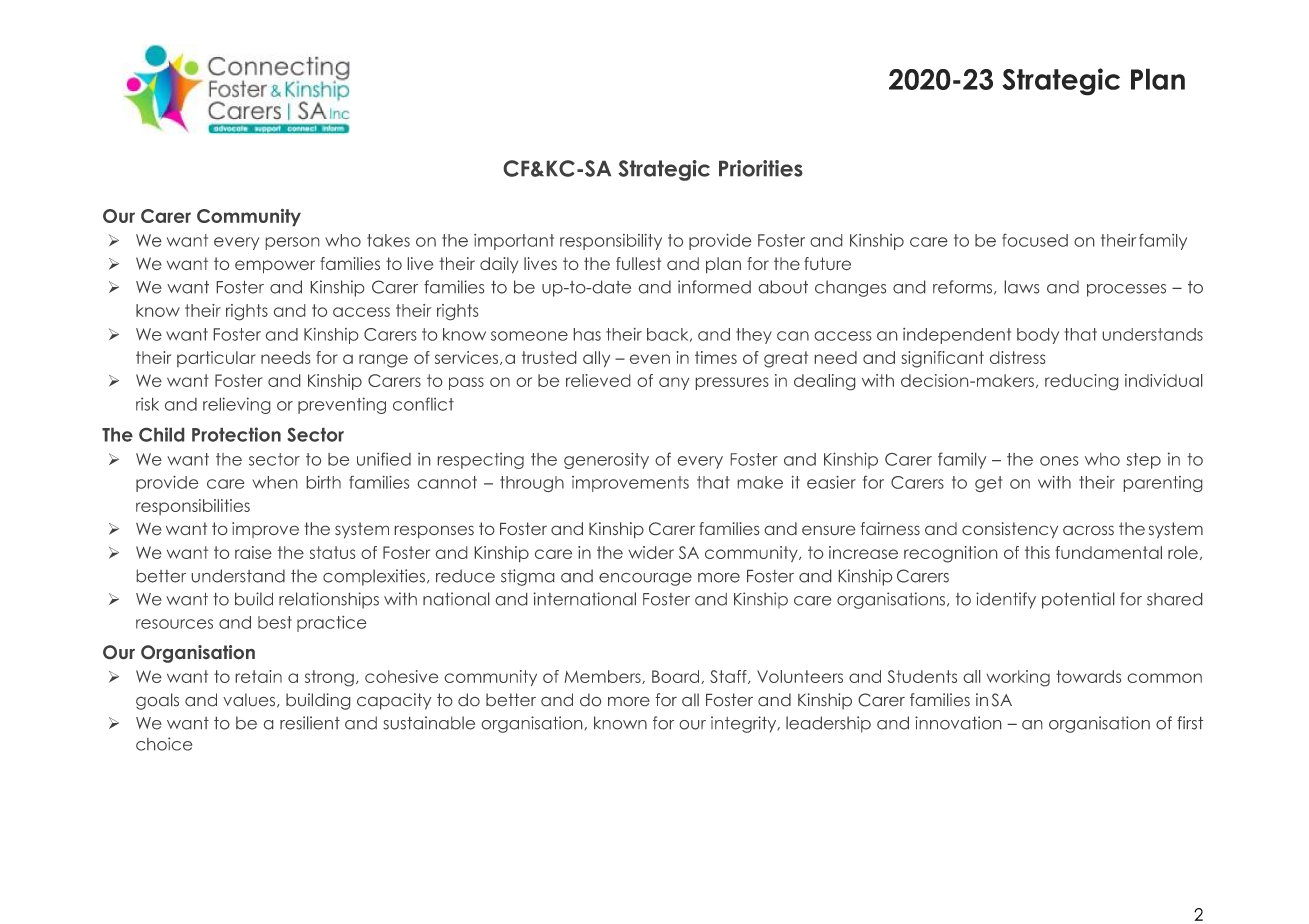  Describe the element at coordinates (1035, 240) in the screenshot. I see `focused` at that location.
